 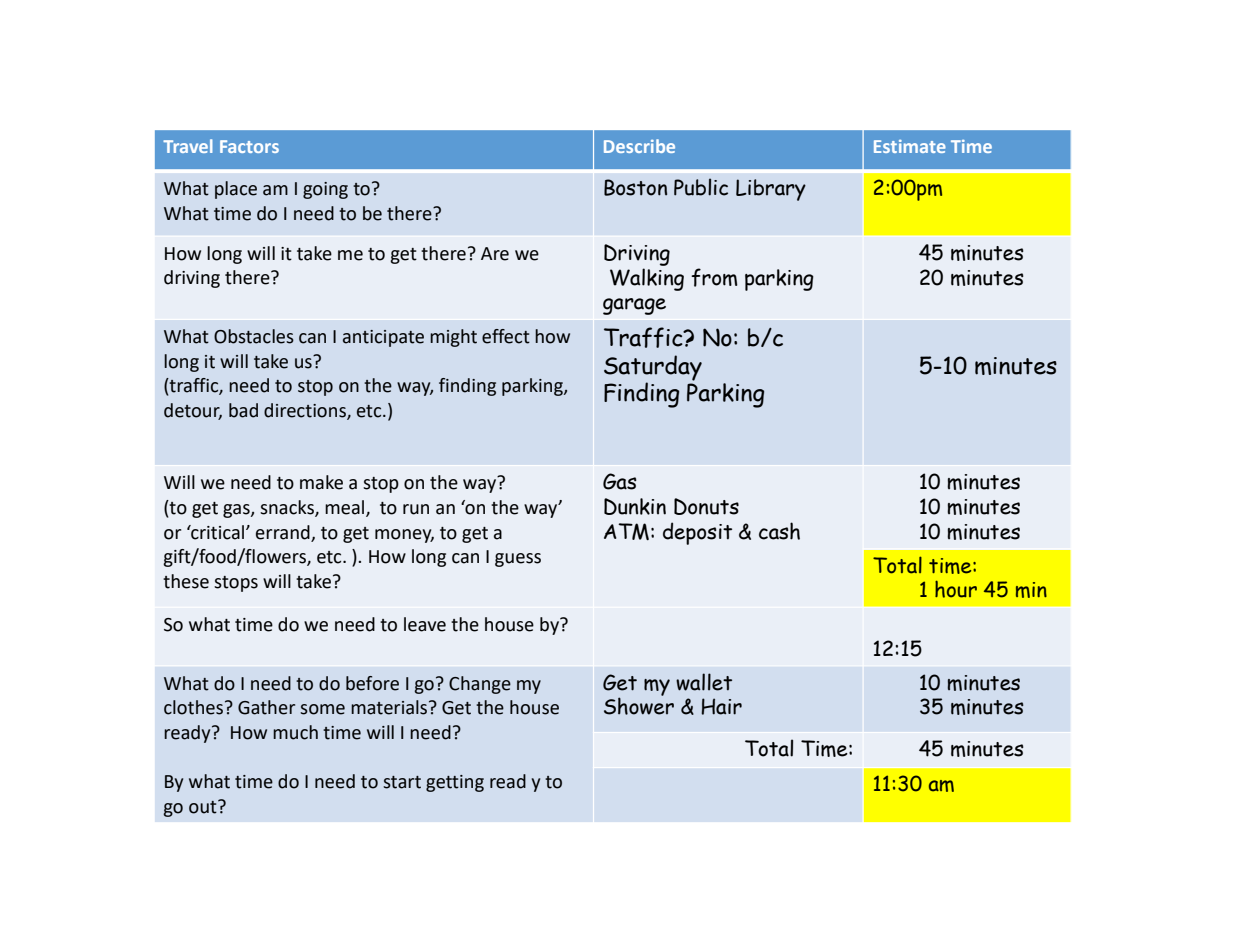 What do you see at coordinates (321, 482) in the document?
I see `make` at bounding box center [321, 482].
